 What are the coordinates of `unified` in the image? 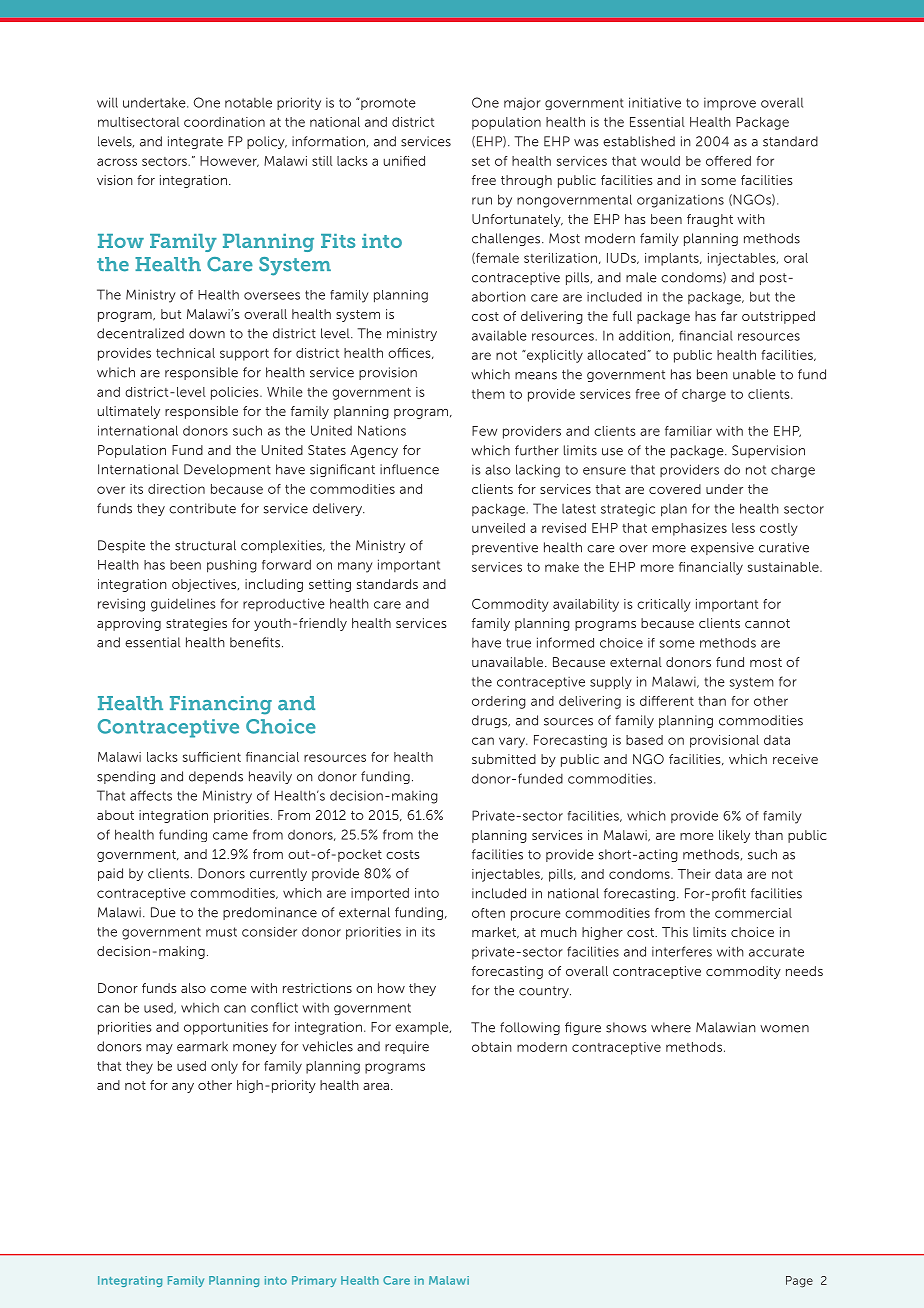 It's located at (404, 161).
